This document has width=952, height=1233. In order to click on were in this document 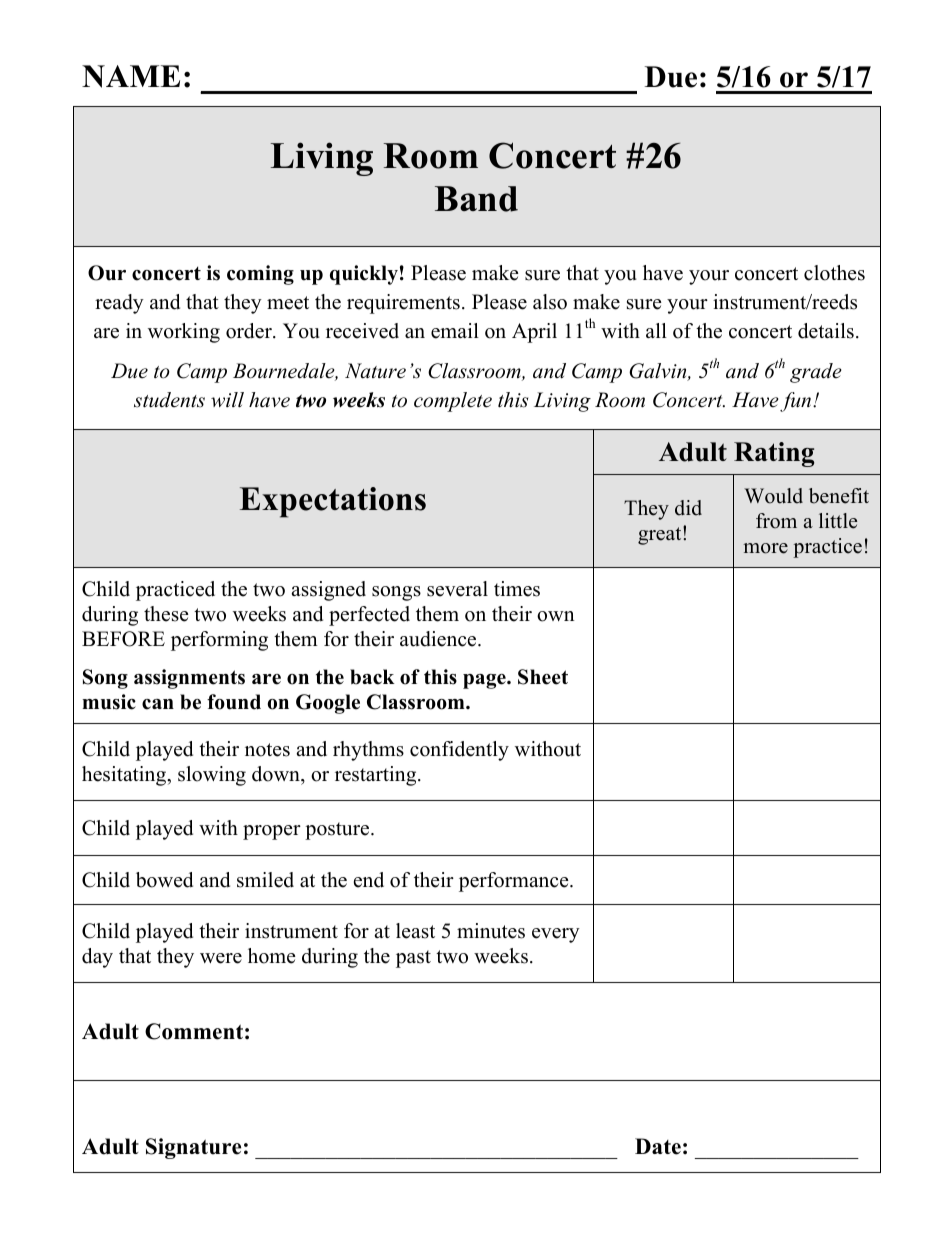, I will do `click(221, 958)`.
